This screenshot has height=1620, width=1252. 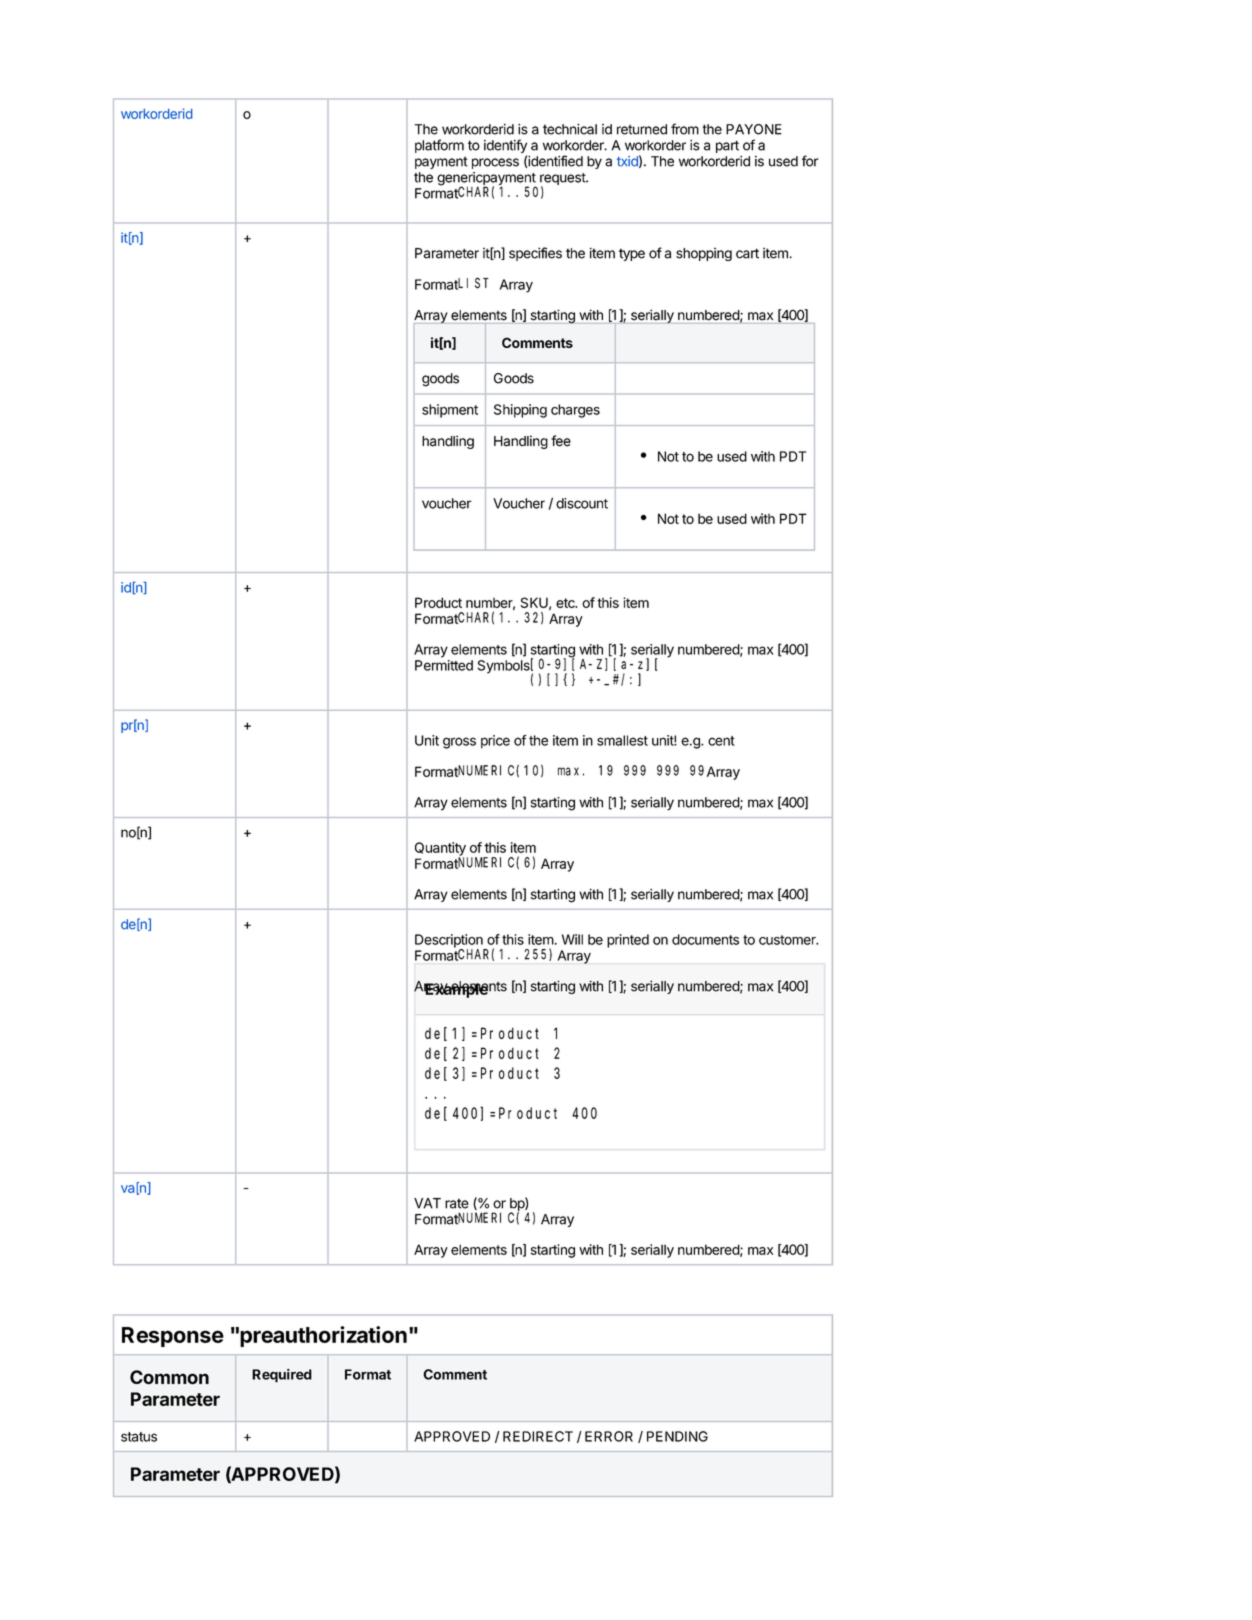 I want to click on process, so click(x=495, y=163).
